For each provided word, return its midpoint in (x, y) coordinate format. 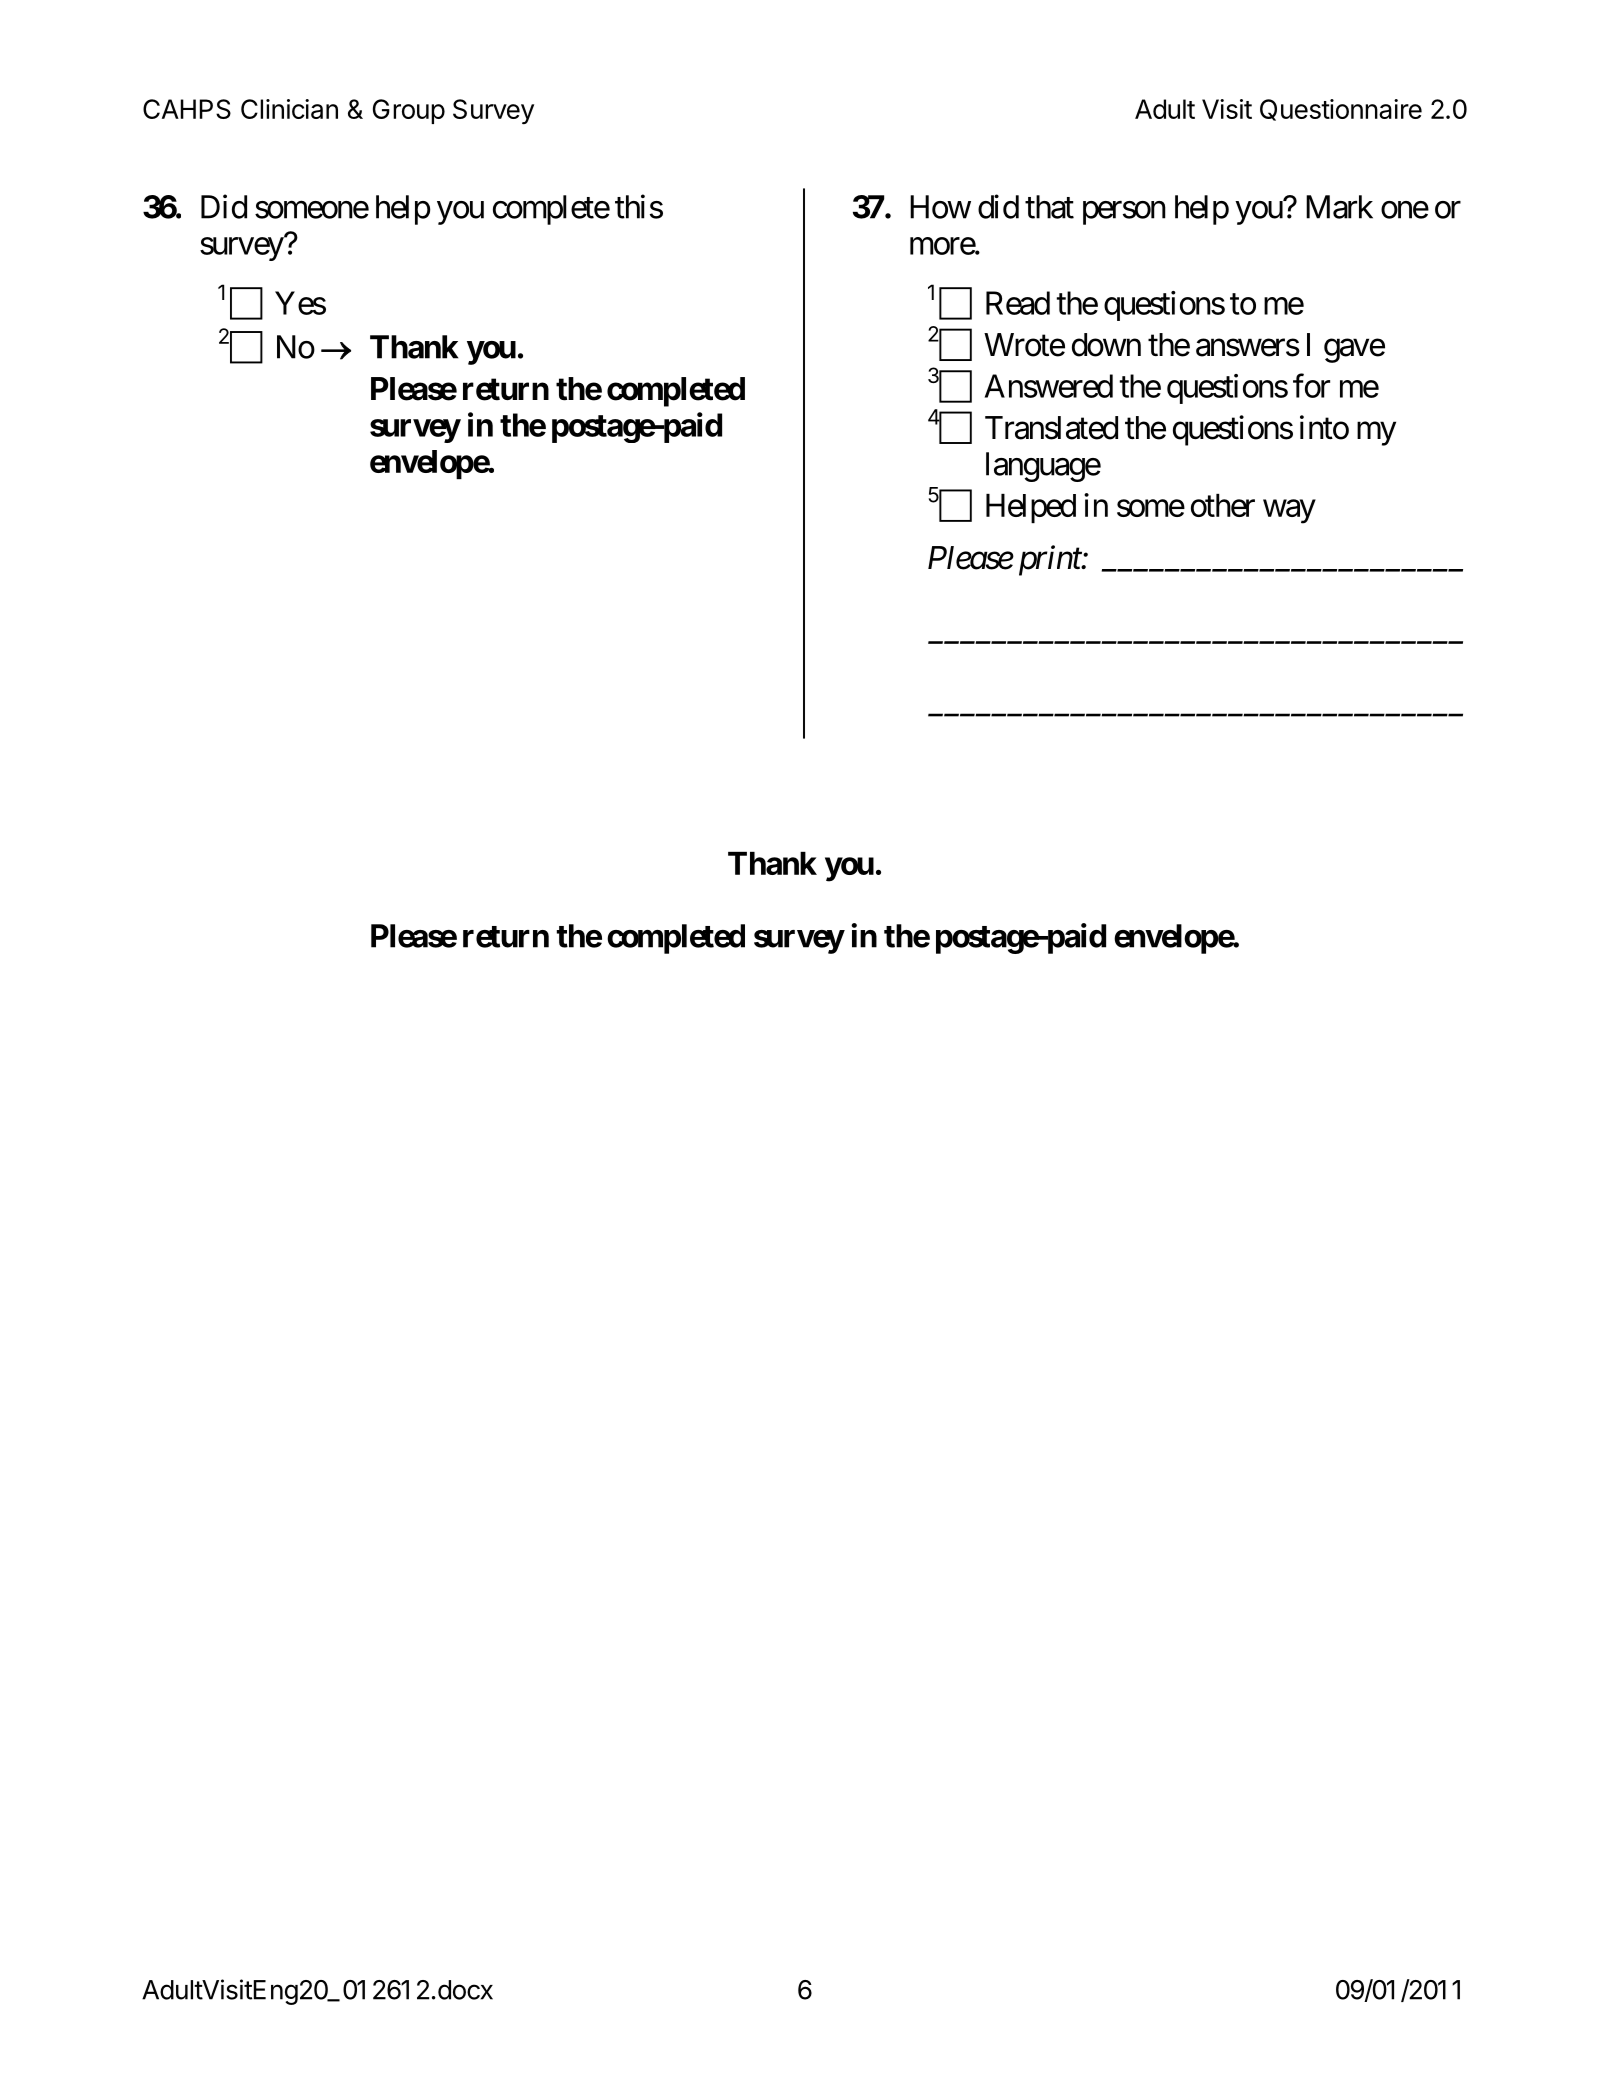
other (1223, 505)
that (1049, 207)
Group (409, 111)
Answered (1049, 386)
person (1124, 213)
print (1051, 561)
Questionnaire (1341, 110)
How (940, 207)
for (1311, 386)
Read (1018, 303)
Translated (1051, 428)
